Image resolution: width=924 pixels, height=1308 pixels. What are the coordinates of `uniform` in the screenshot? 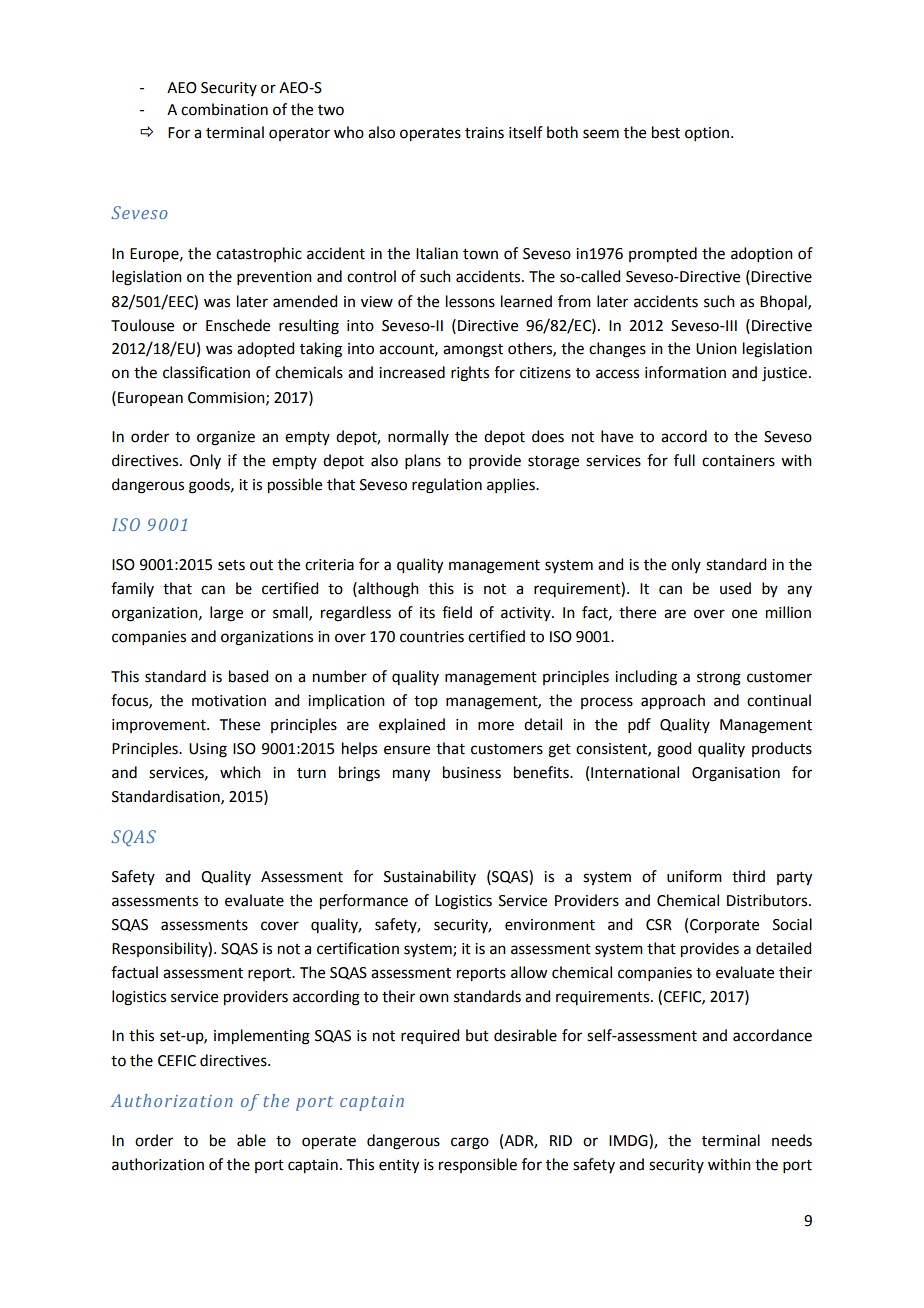 It's located at (694, 876).
